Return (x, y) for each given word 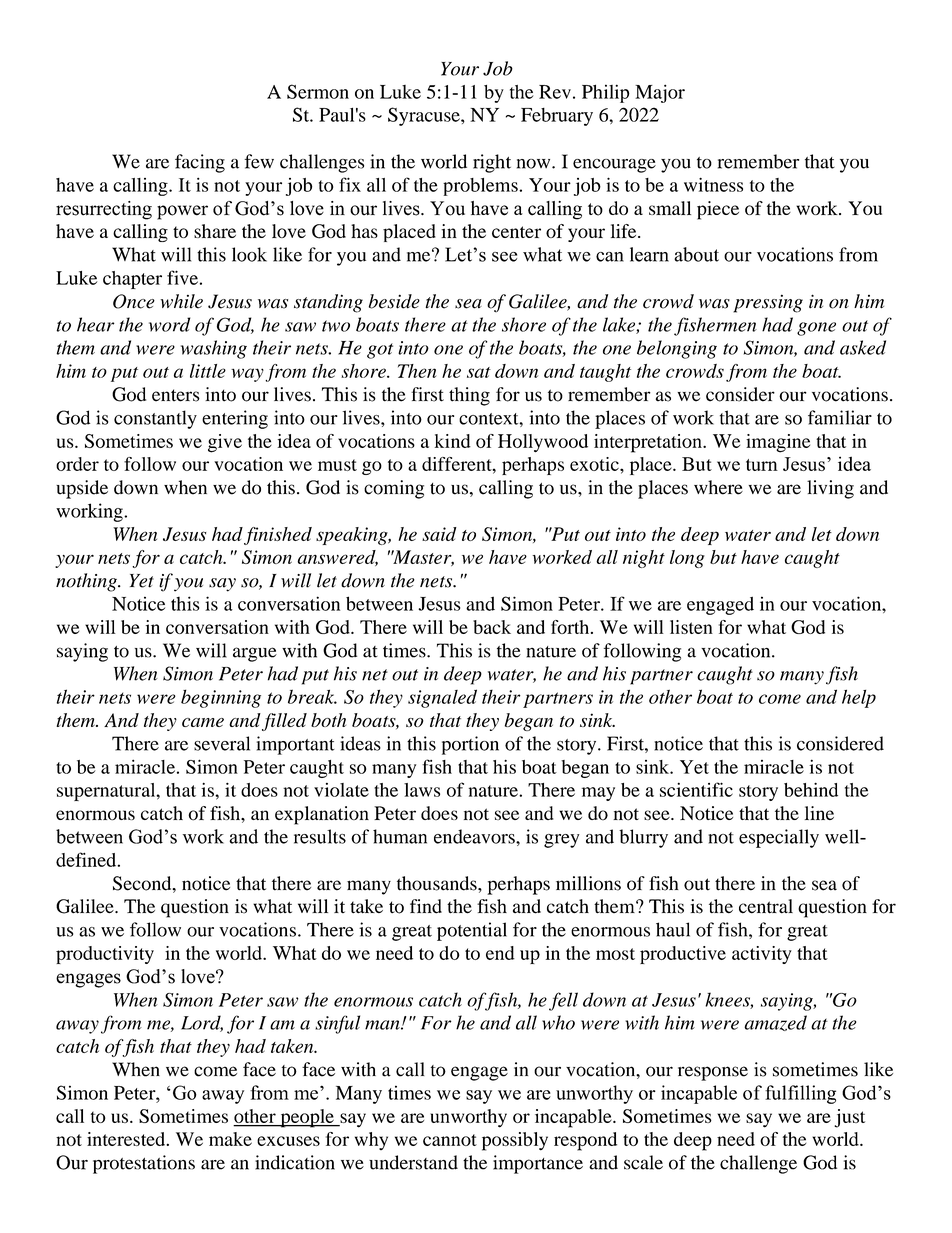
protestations (144, 1164)
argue (255, 654)
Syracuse (425, 116)
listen (691, 627)
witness (713, 185)
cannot (450, 1140)
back (492, 627)
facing (200, 163)
